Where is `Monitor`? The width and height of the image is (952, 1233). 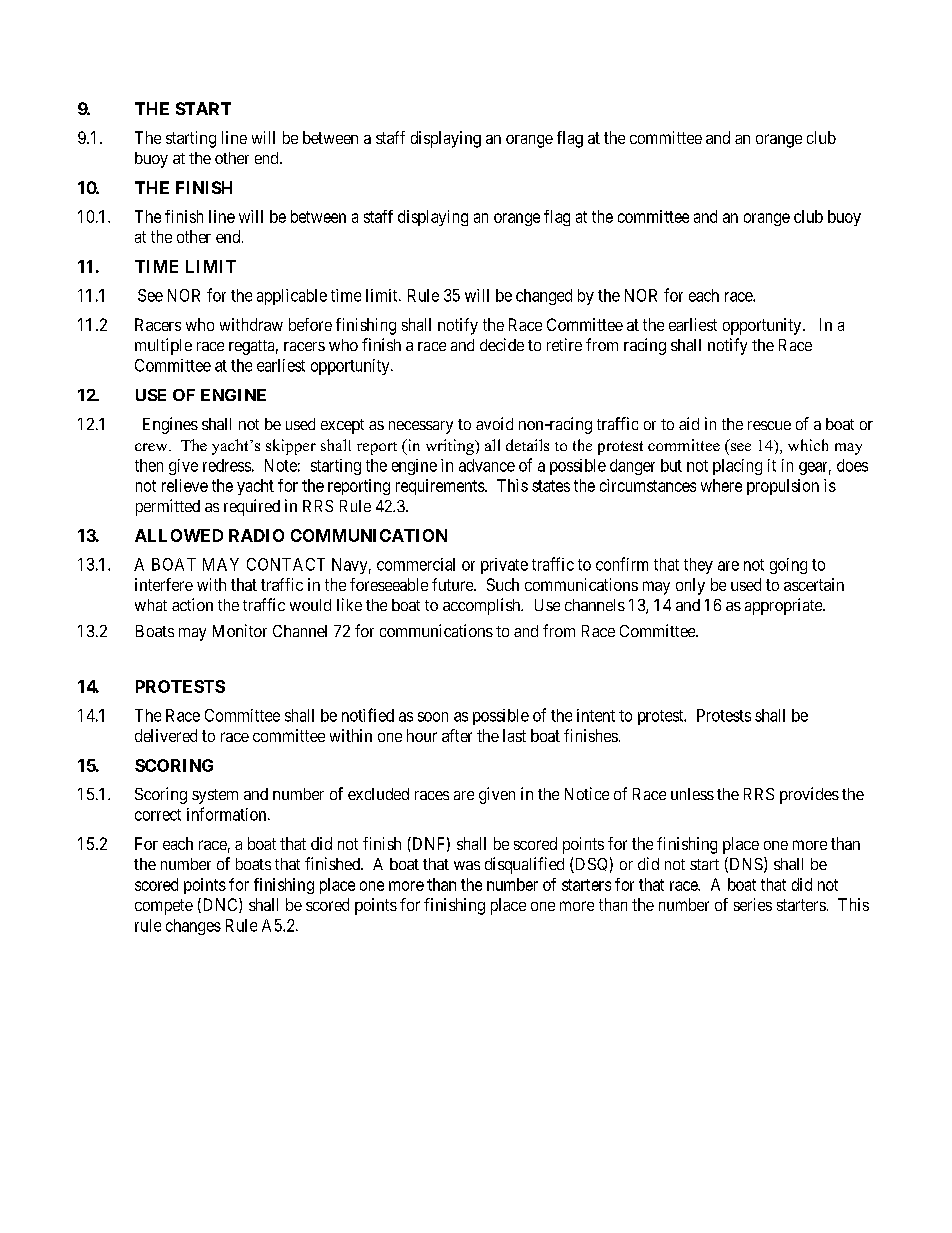
Monitor is located at coordinates (240, 630).
